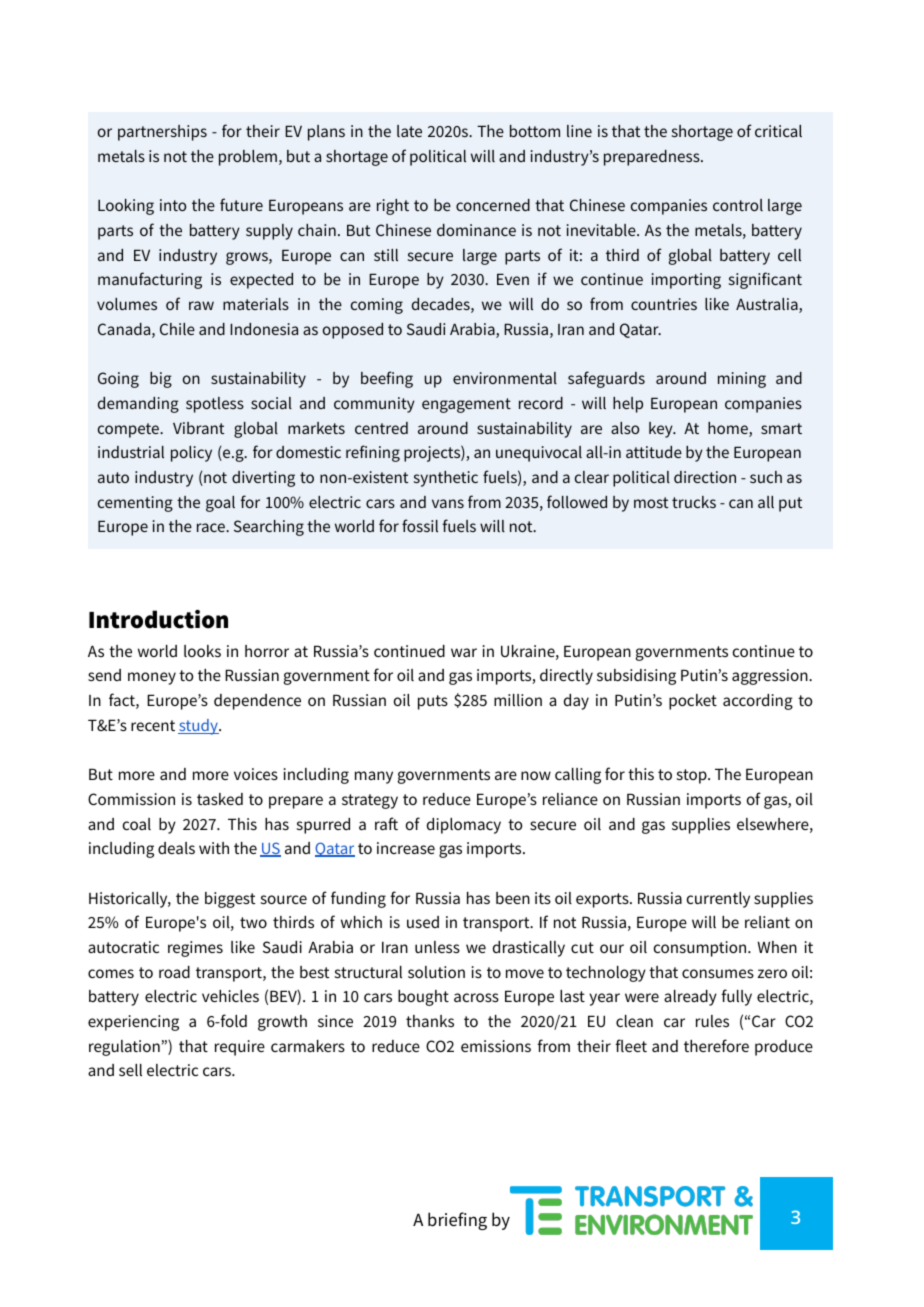 The height and width of the screenshot is (1307, 924). I want to click on partnerships, so click(162, 133).
